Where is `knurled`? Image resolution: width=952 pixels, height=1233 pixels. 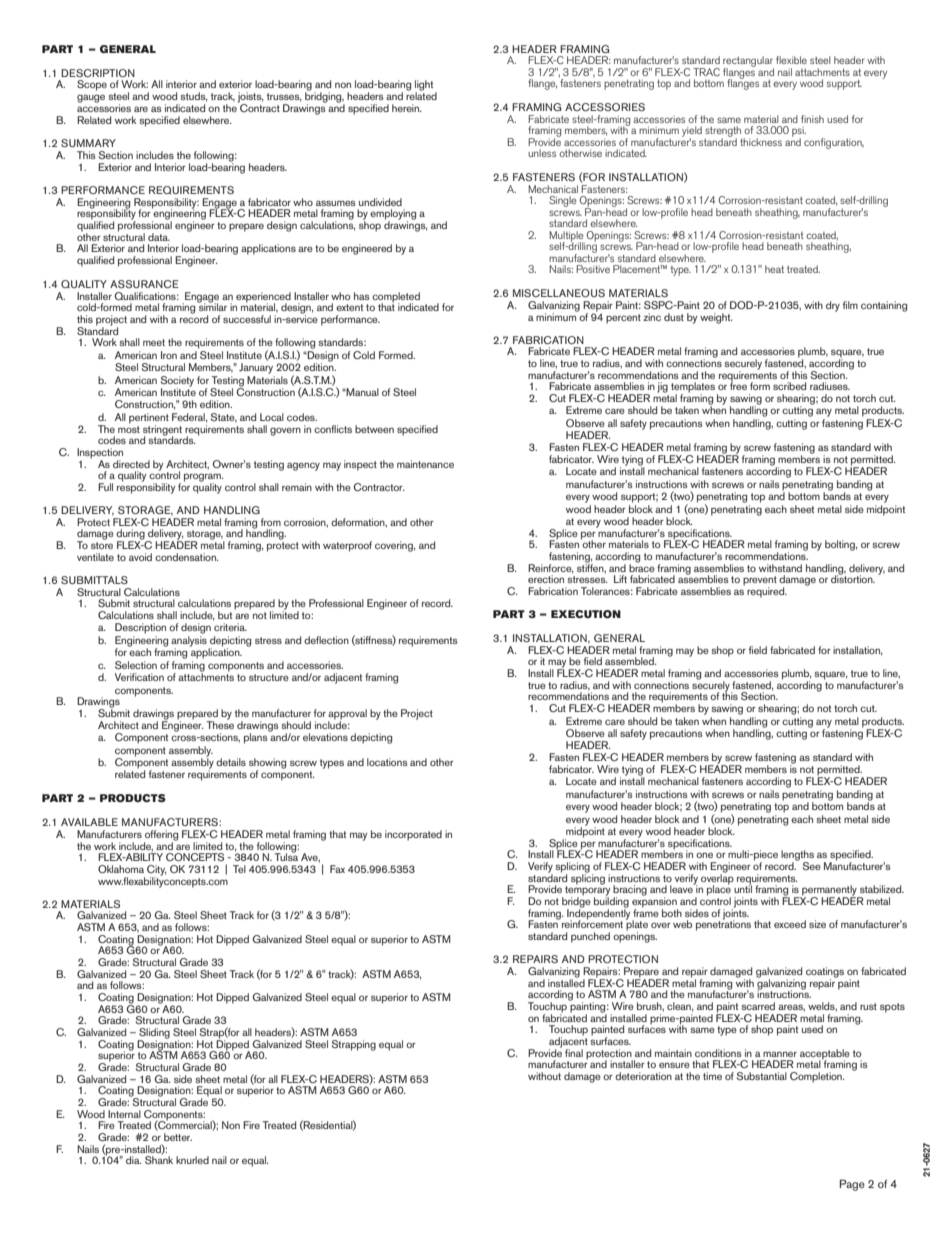 knurled is located at coordinates (192, 1160).
